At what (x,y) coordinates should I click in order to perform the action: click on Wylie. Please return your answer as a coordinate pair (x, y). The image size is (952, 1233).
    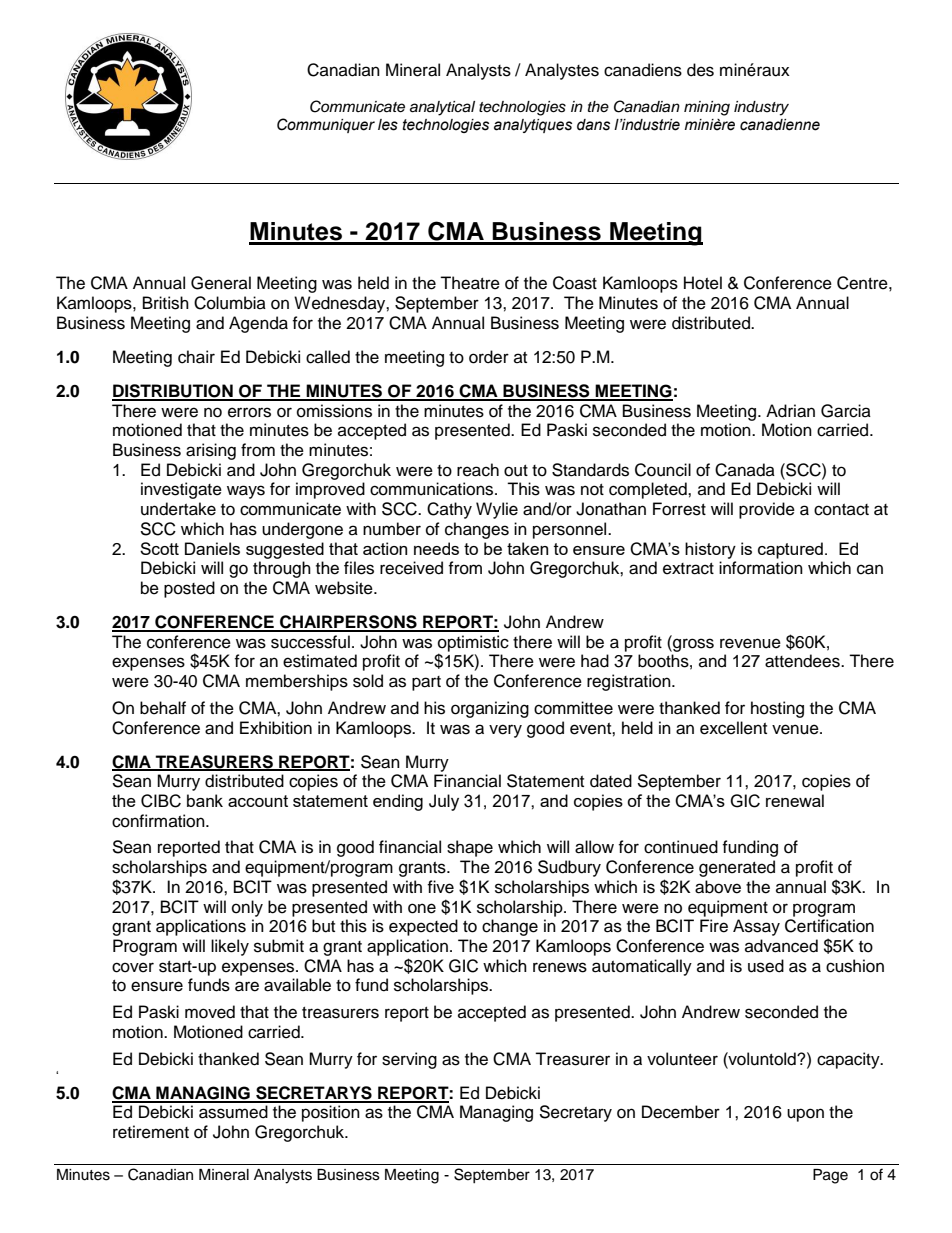
    Looking at the image, I should click on (497, 510).
